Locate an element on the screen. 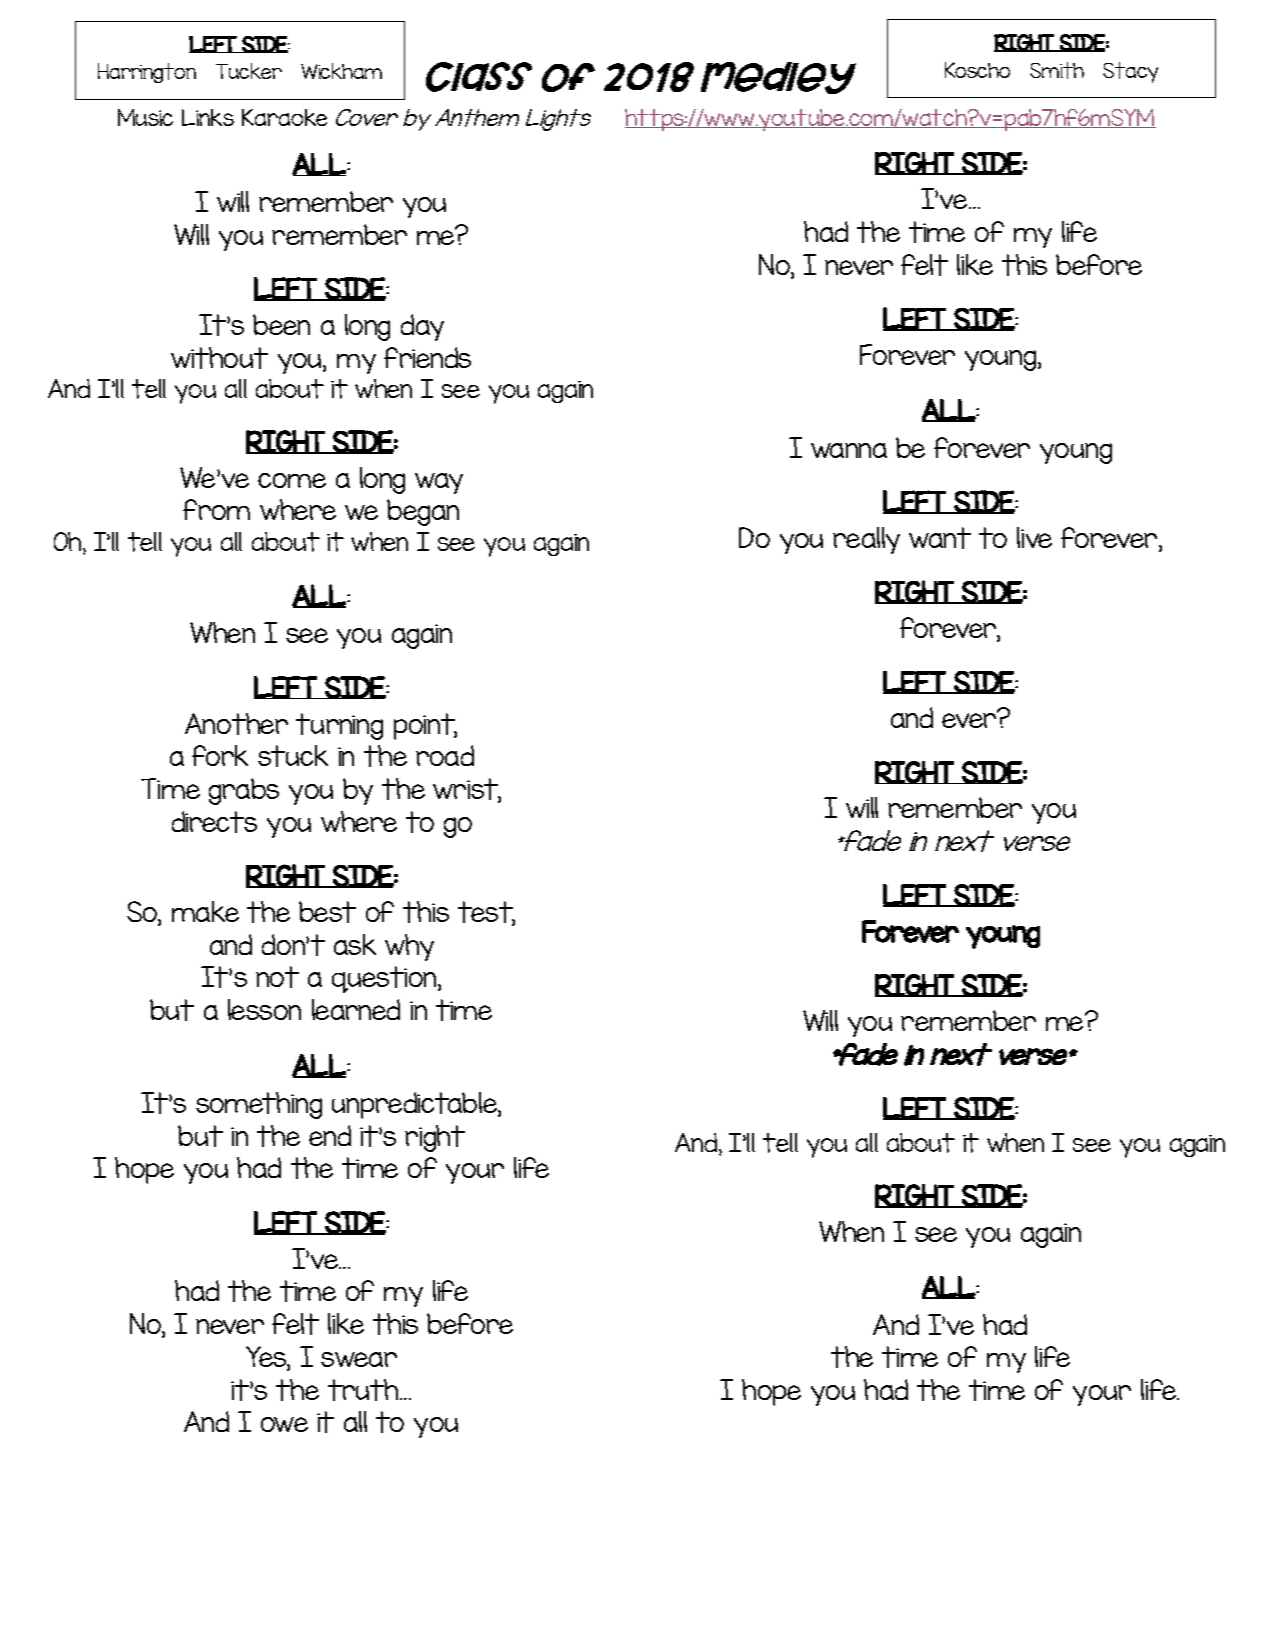 Image resolution: width=1273 pixels, height=1647 pixels. live is located at coordinates (1034, 537).
